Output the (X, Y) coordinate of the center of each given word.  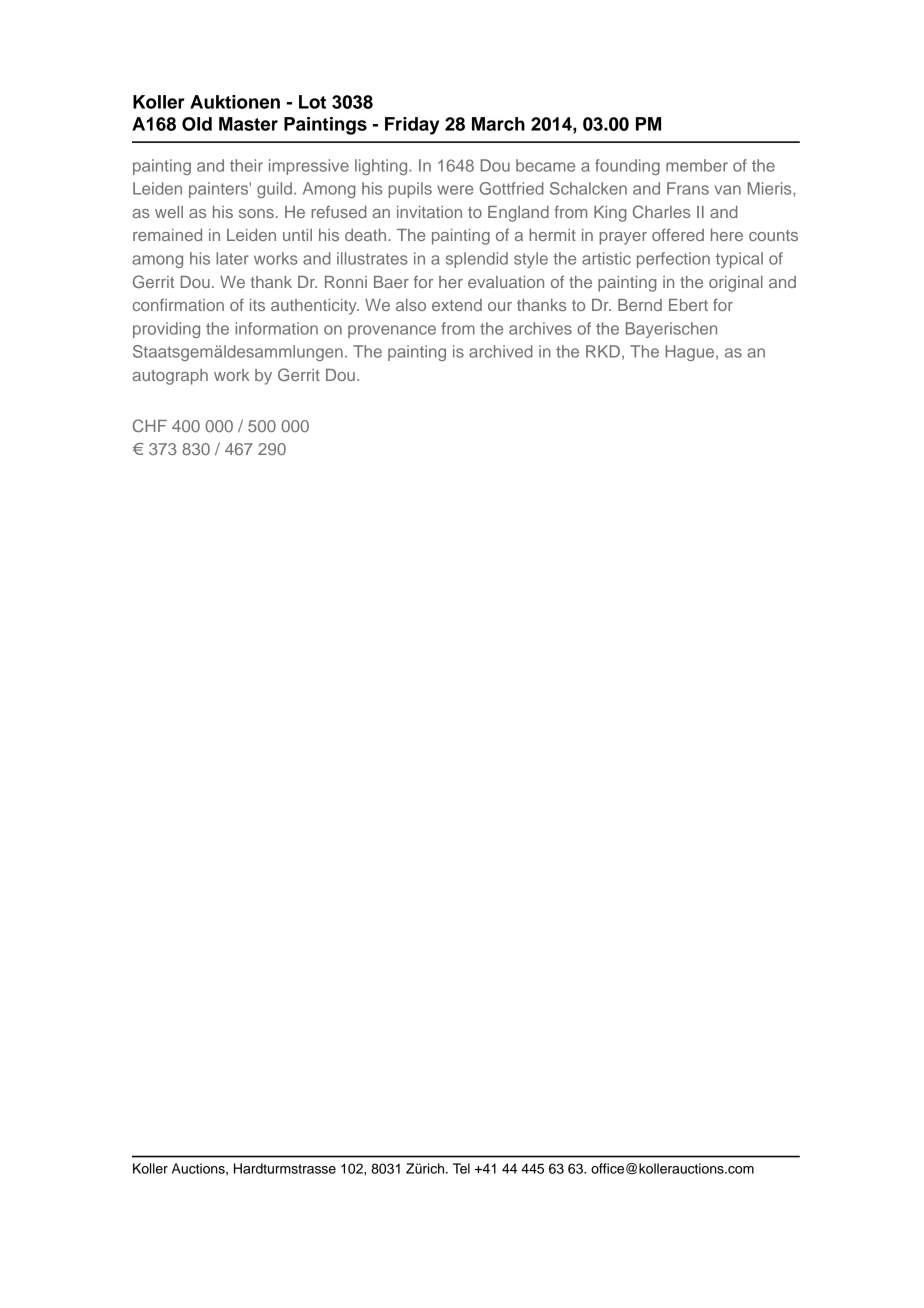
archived (501, 351)
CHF (150, 425)
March (498, 124)
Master (248, 124)
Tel (461, 1168)
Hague (691, 353)
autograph (170, 377)
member (697, 165)
